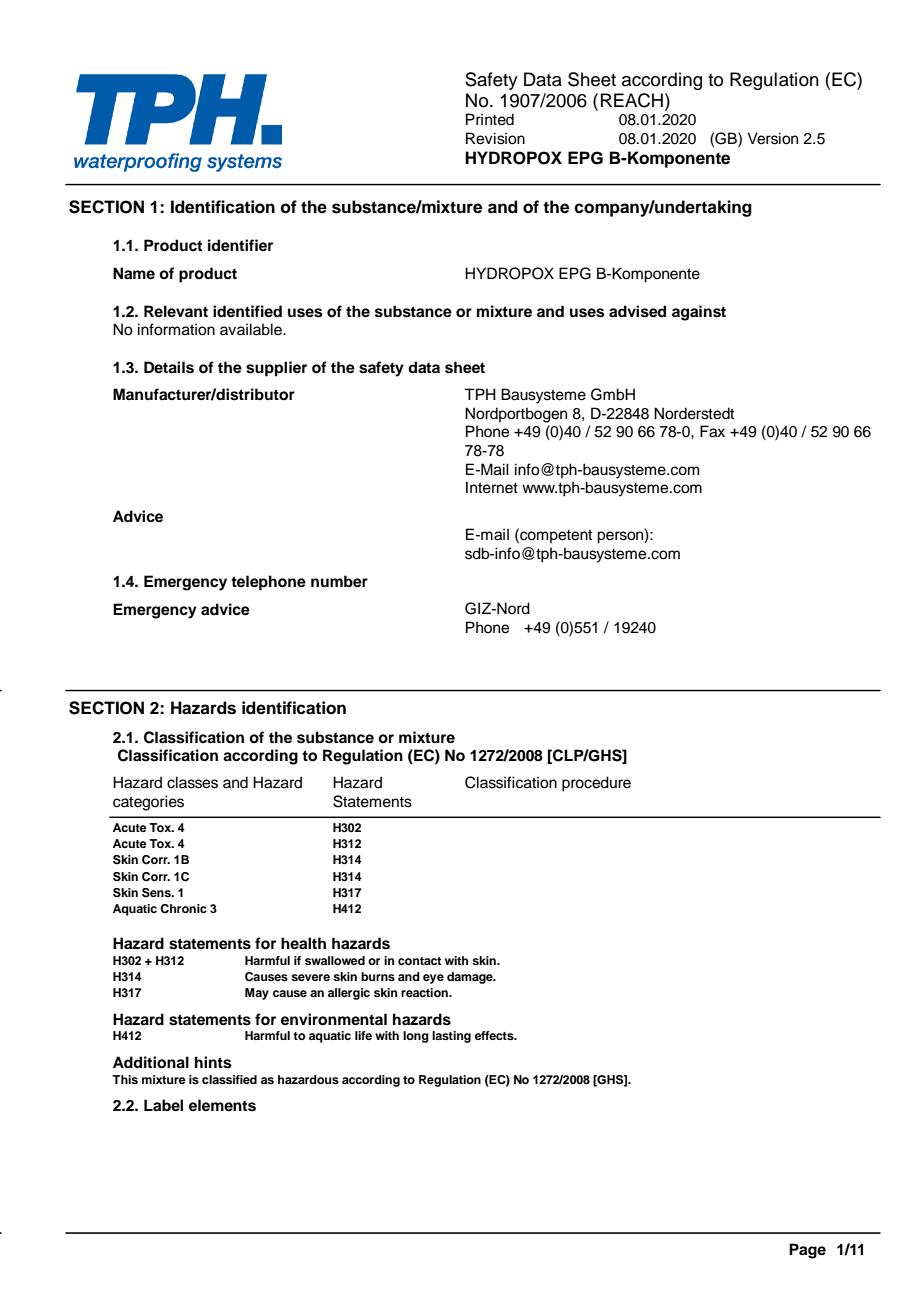  I want to click on classes, so click(192, 782).
